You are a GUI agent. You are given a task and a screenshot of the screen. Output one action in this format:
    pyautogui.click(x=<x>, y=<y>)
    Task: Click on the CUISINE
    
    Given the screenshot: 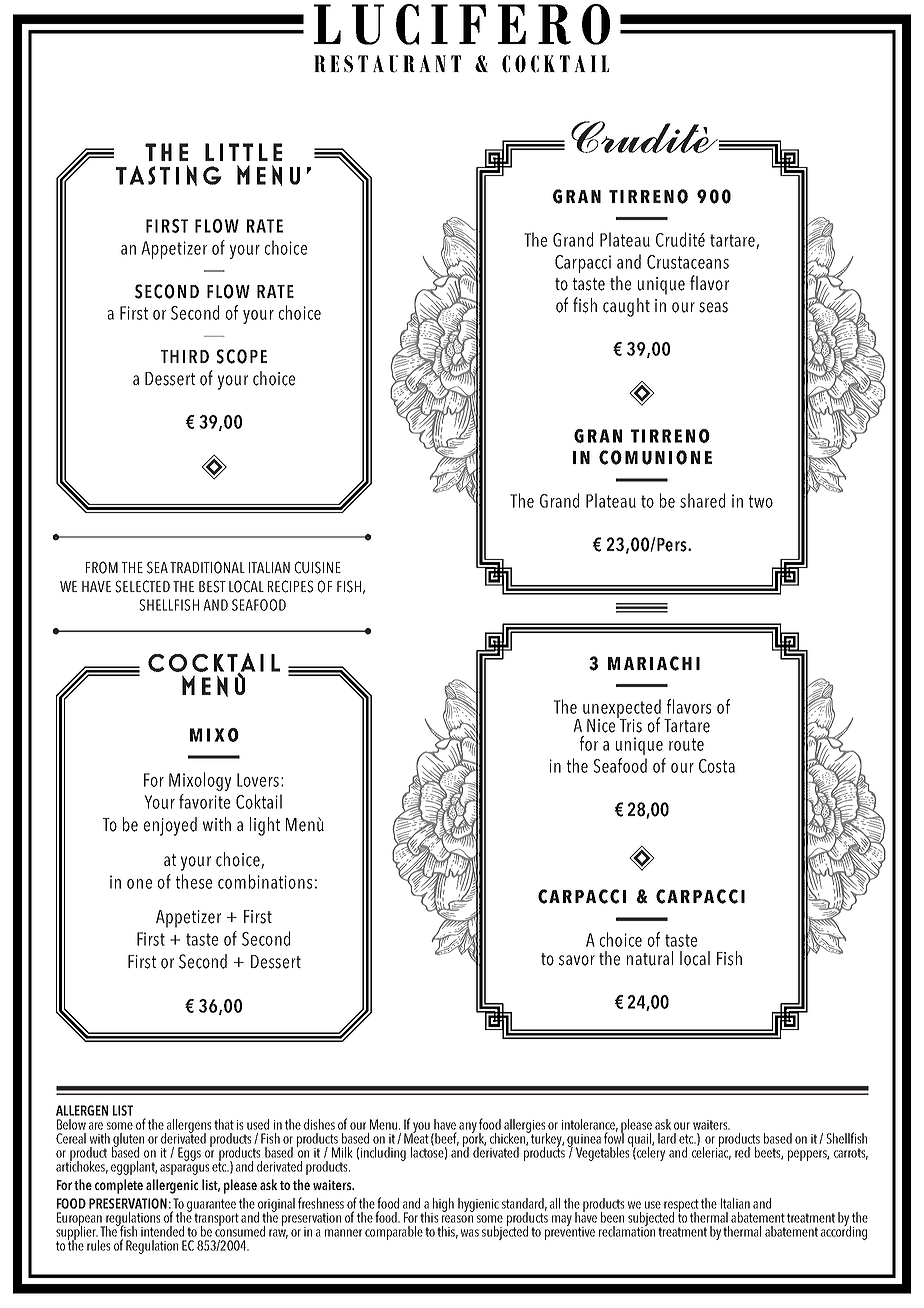 What is the action you would take?
    pyautogui.click(x=318, y=567)
